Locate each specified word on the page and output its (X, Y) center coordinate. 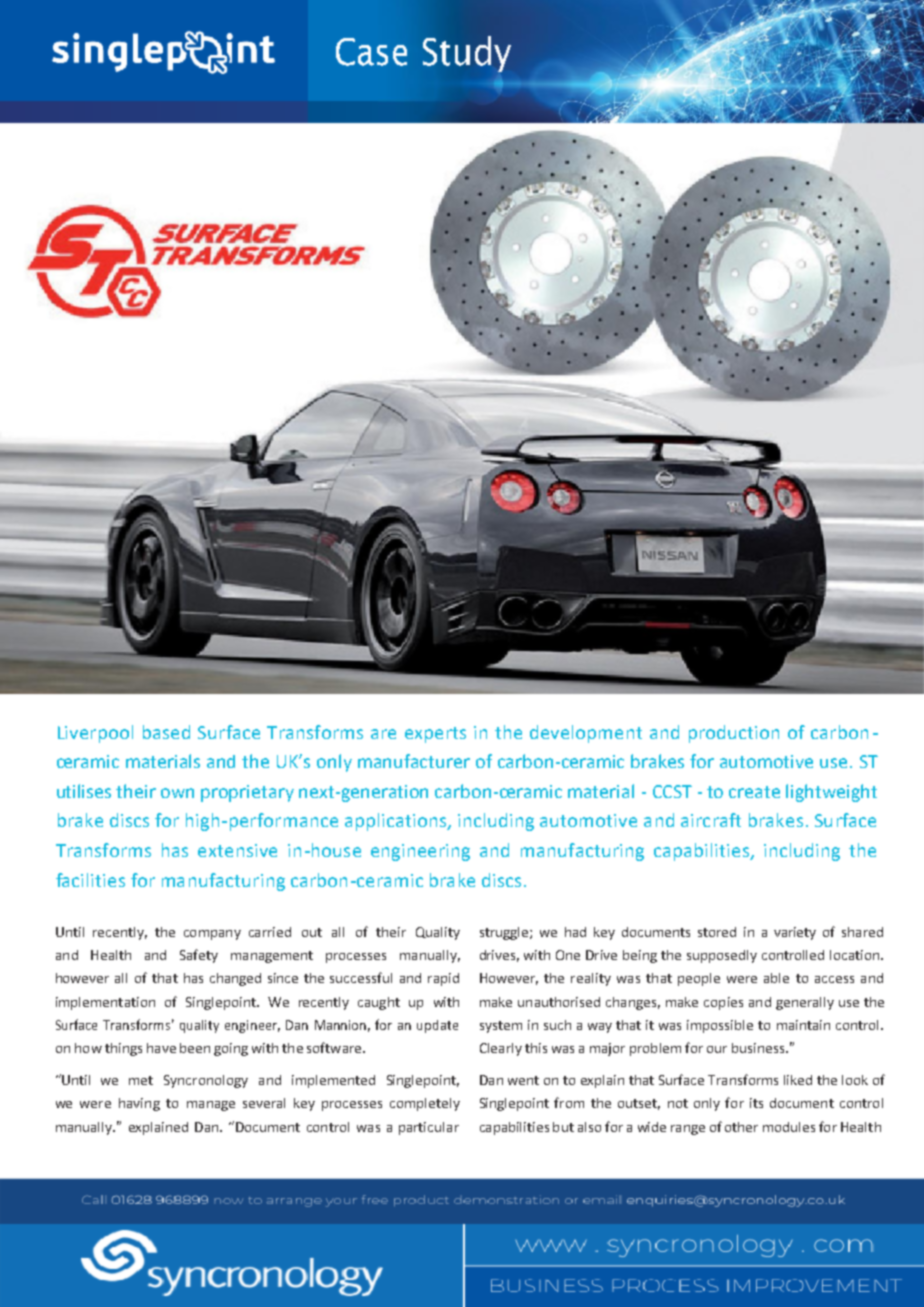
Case (371, 52)
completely (425, 1104)
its (756, 1103)
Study (467, 54)
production (734, 734)
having (139, 1104)
